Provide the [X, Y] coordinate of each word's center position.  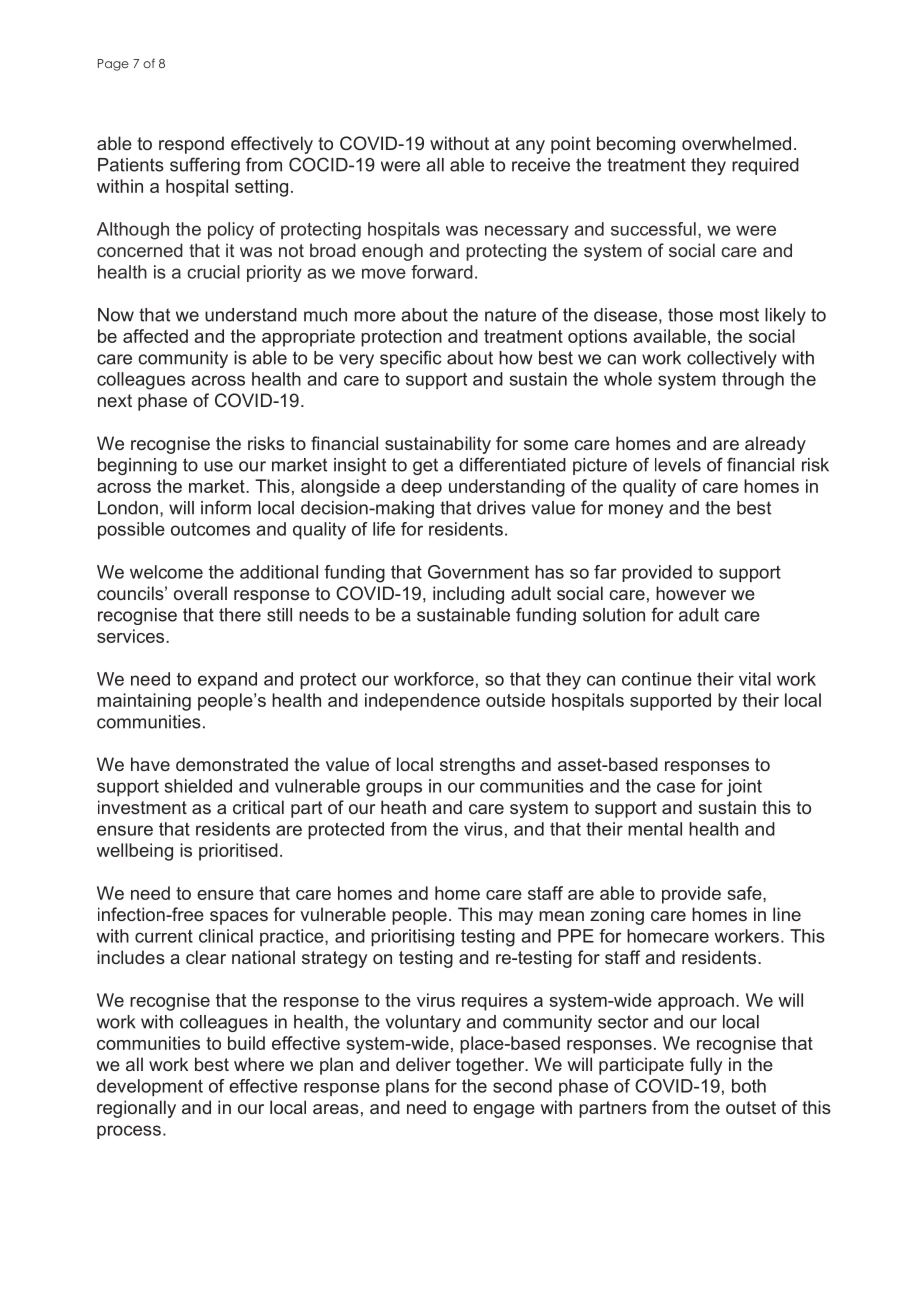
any [530, 147]
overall [200, 593]
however [691, 593]
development [150, 1087]
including [468, 595]
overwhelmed [736, 143]
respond [191, 145]
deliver [423, 1064]
